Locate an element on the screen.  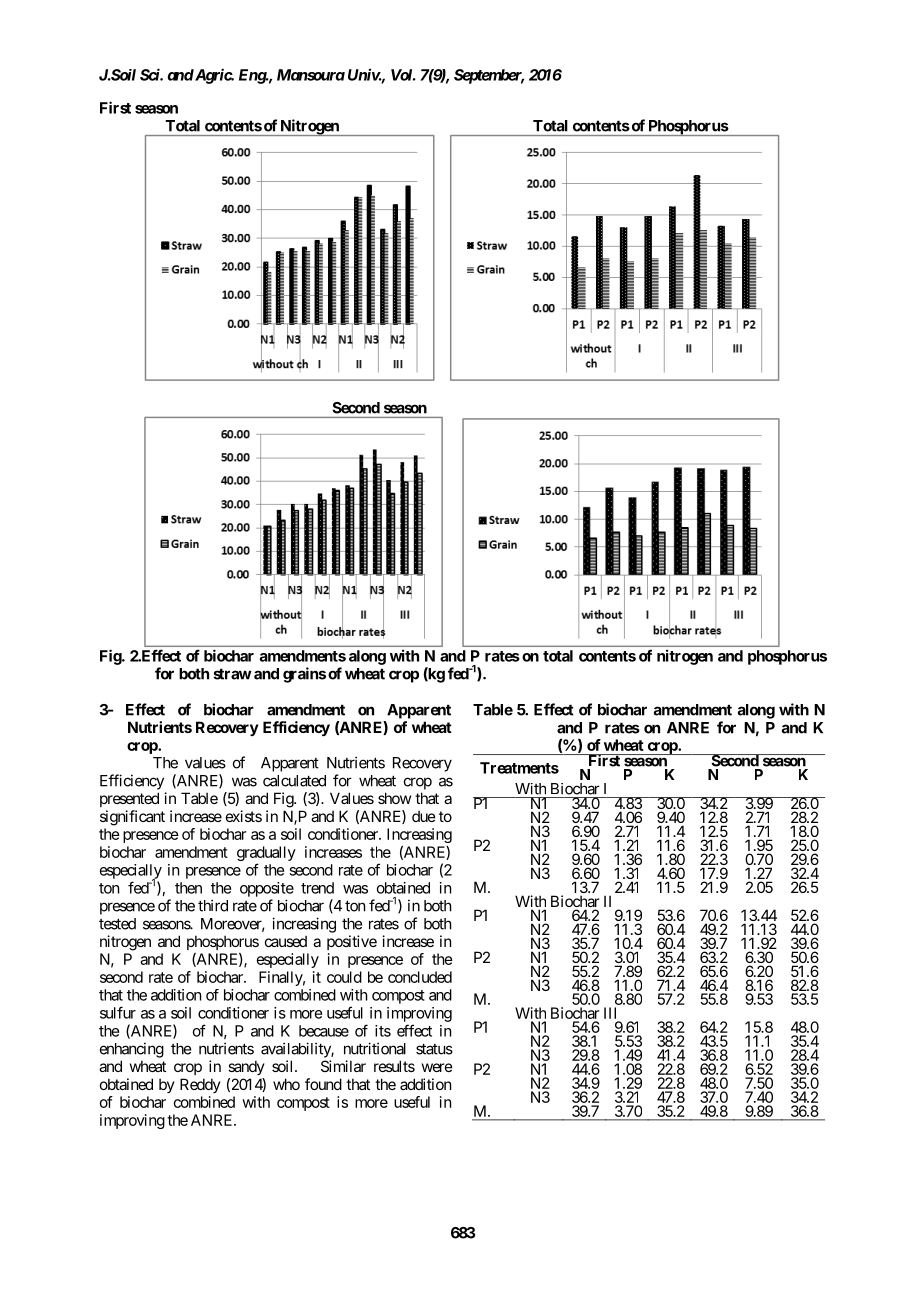
status is located at coordinates (434, 1049).
